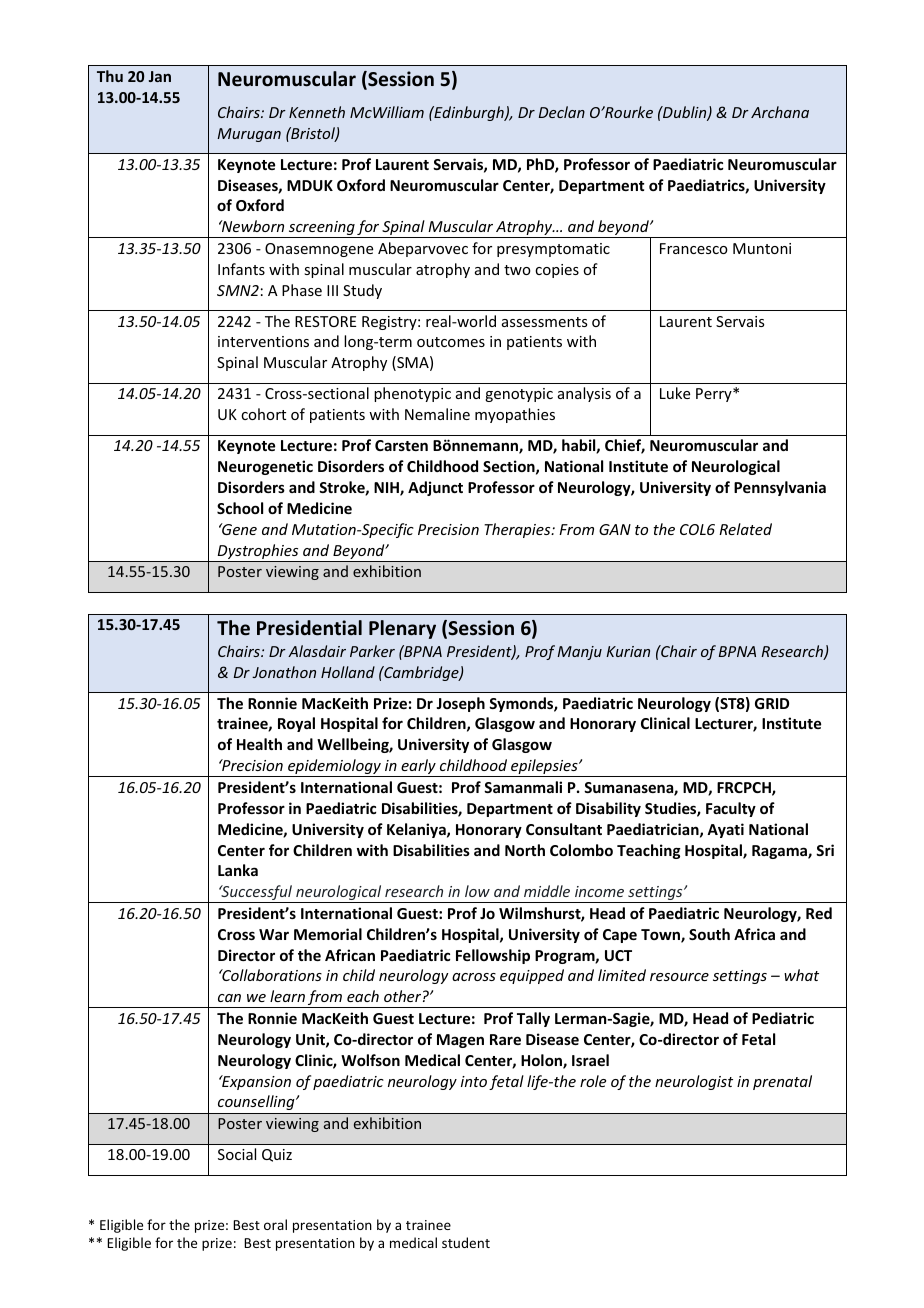  Describe the element at coordinates (284, 672) in the page. I see `Jonathon` at that location.
